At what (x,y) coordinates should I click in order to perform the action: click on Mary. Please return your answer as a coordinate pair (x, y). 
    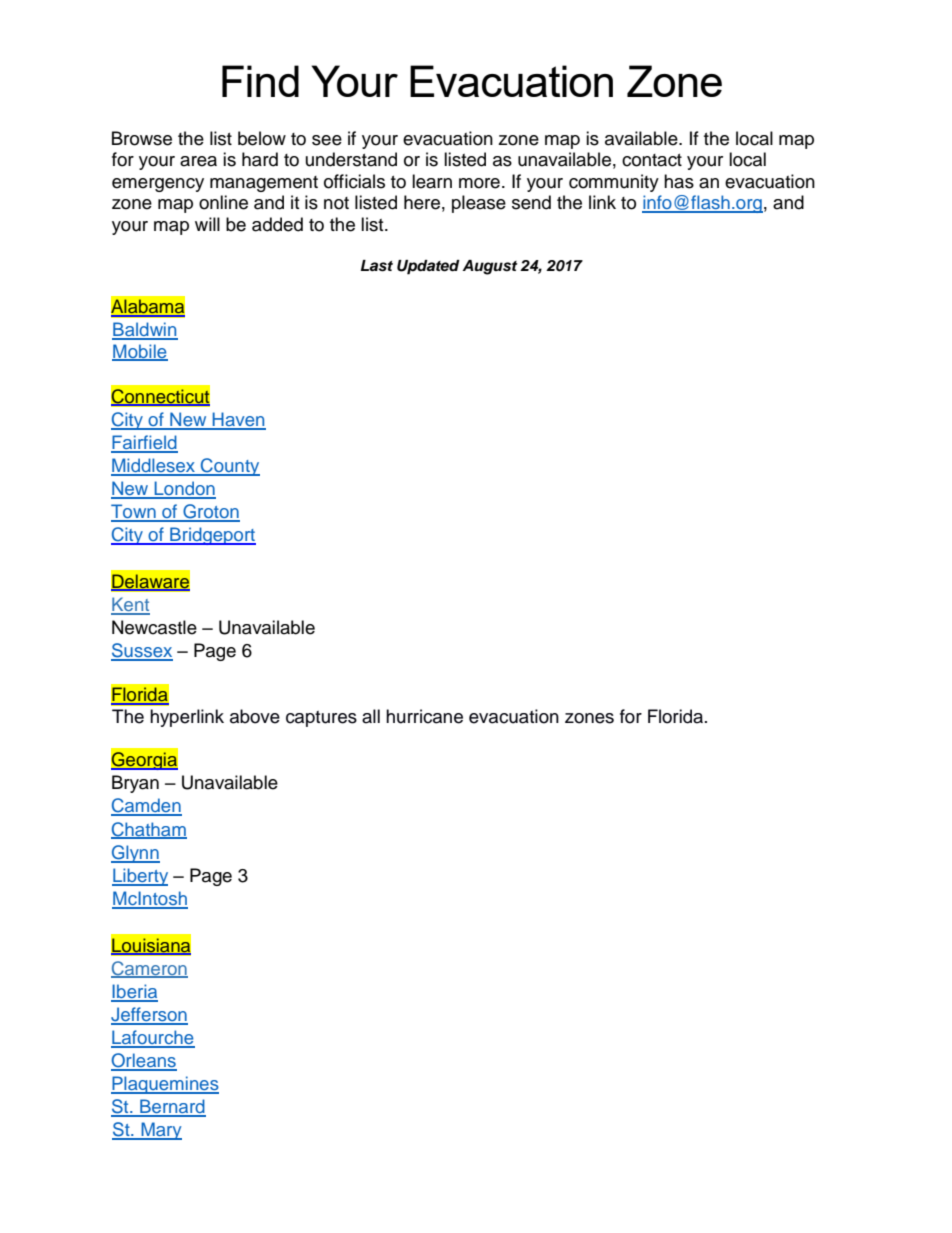
    Looking at the image, I should click on (160, 1131).
